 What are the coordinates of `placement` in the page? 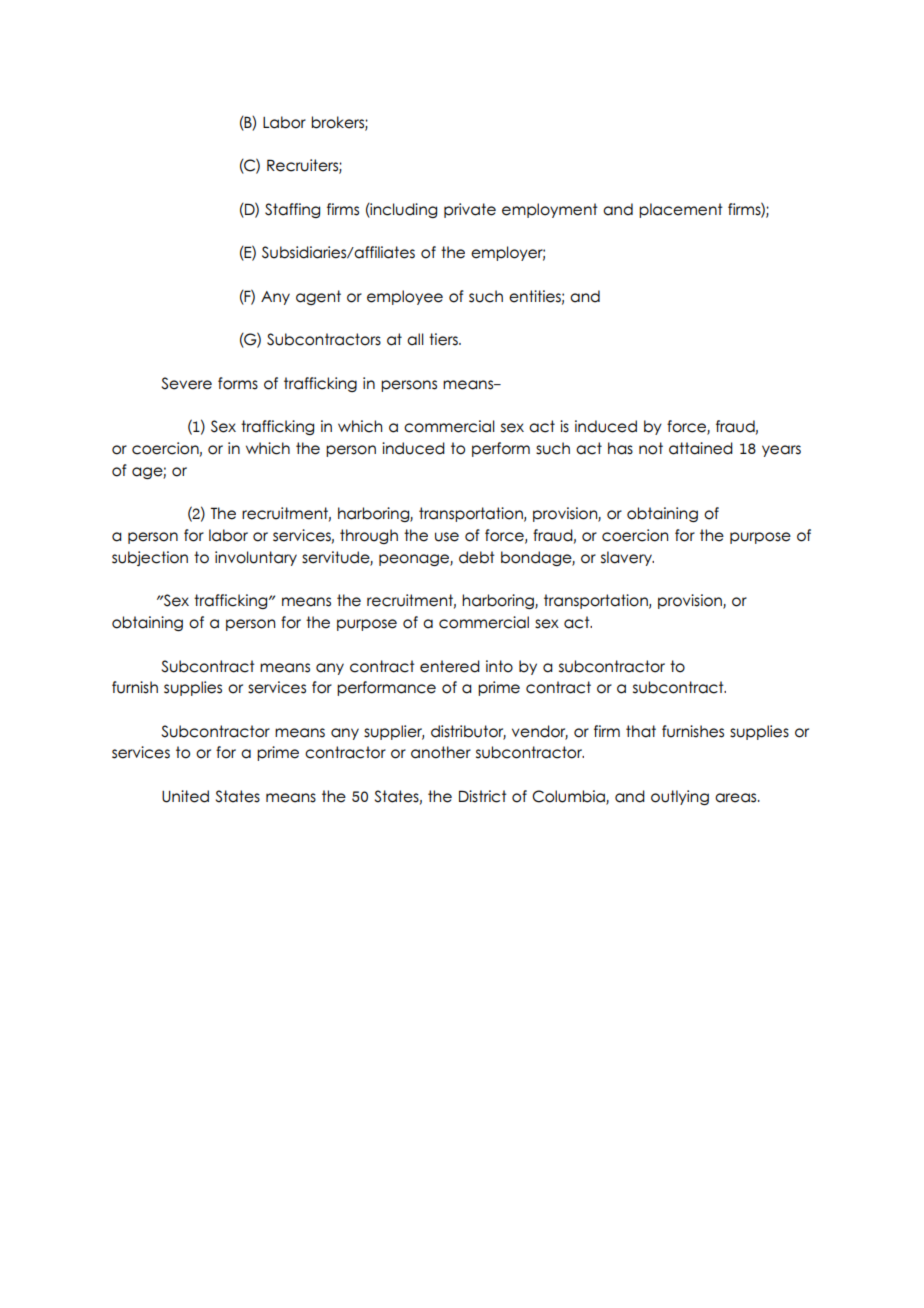 It's located at (681, 210).
